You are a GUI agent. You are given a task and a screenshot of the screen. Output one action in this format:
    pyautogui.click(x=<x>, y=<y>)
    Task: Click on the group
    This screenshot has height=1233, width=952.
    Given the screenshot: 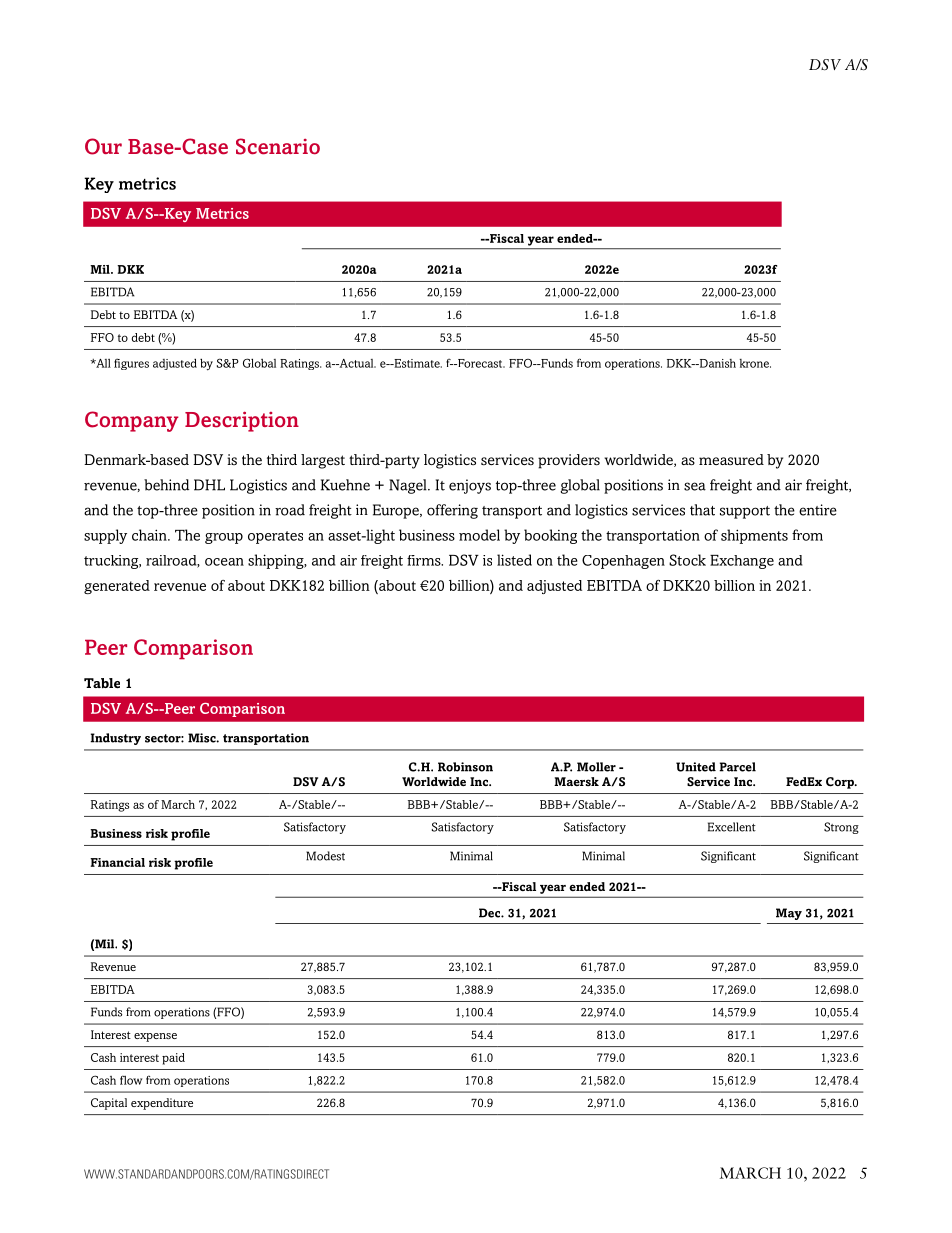 What is the action you would take?
    pyautogui.click(x=224, y=538)
